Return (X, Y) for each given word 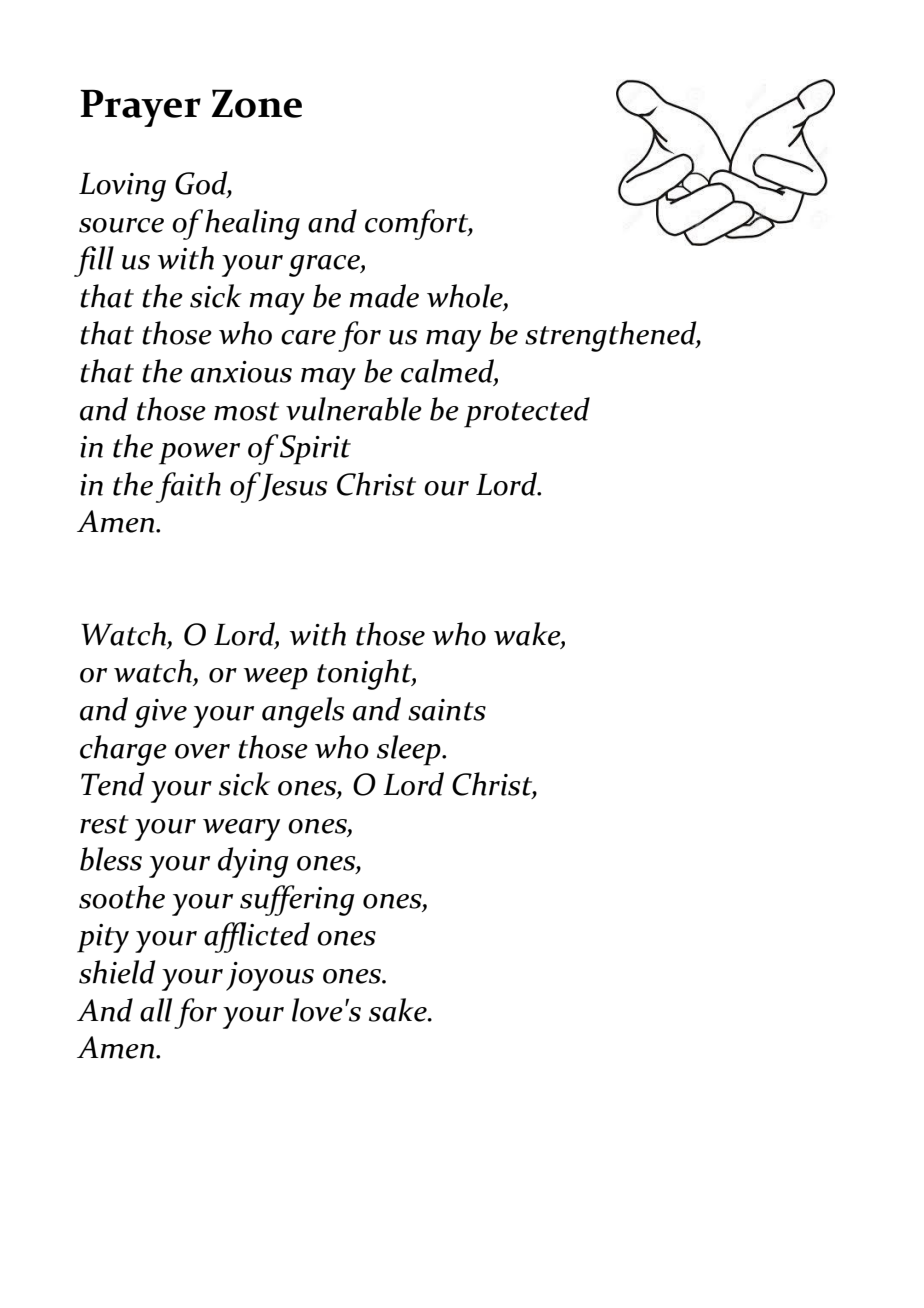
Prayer (140, 108)
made (384, 296)
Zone (257, 103)
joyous (270, 976)
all (156, 1010)
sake (399, 1010)
